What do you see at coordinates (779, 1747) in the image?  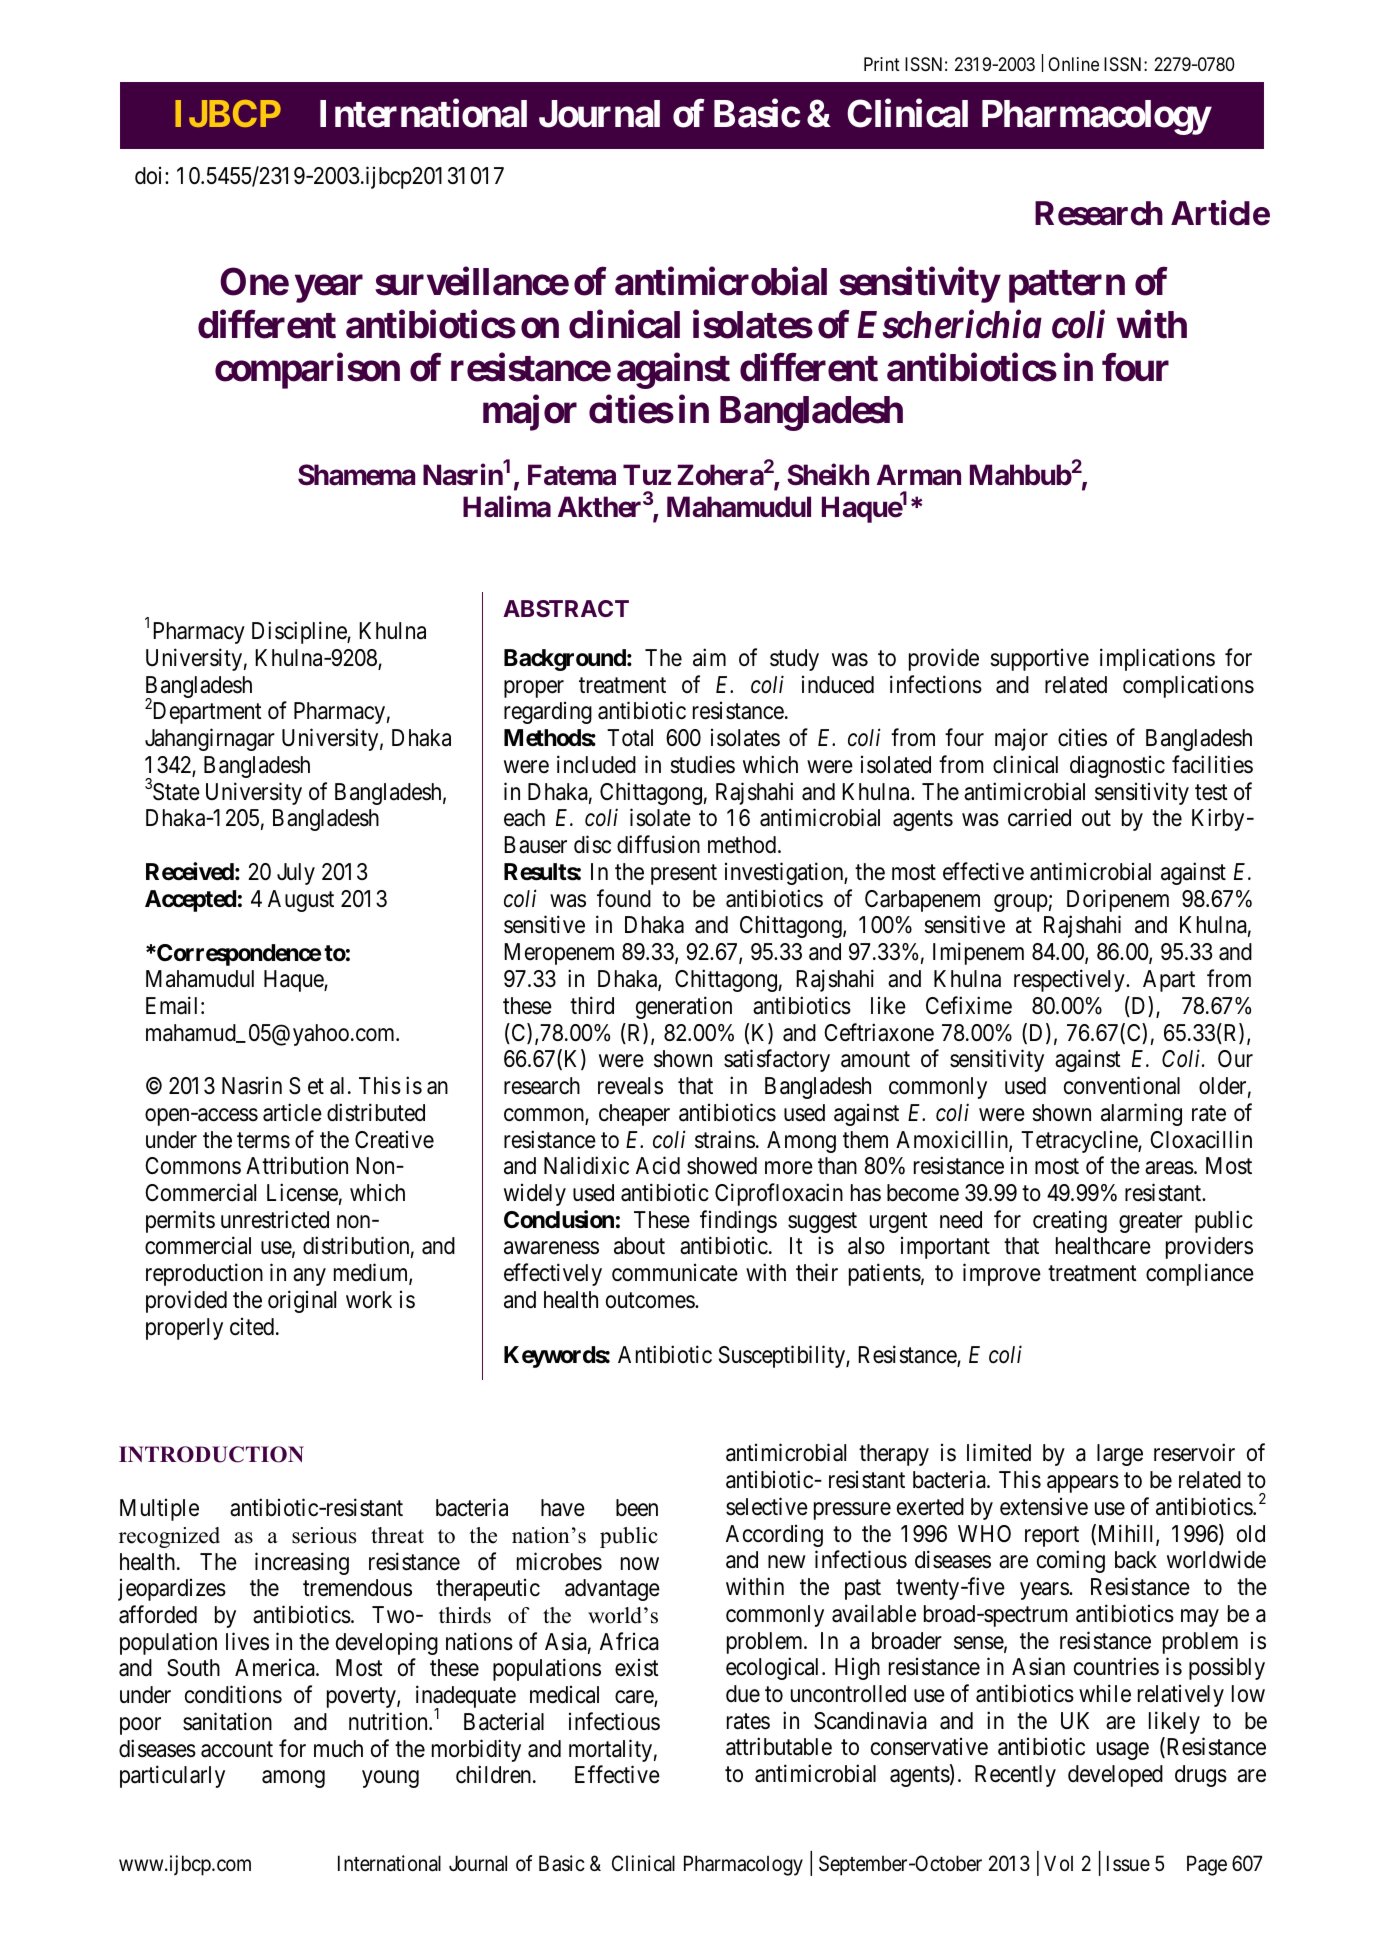 I see `attributable` at bounding box center [779, 1747].
